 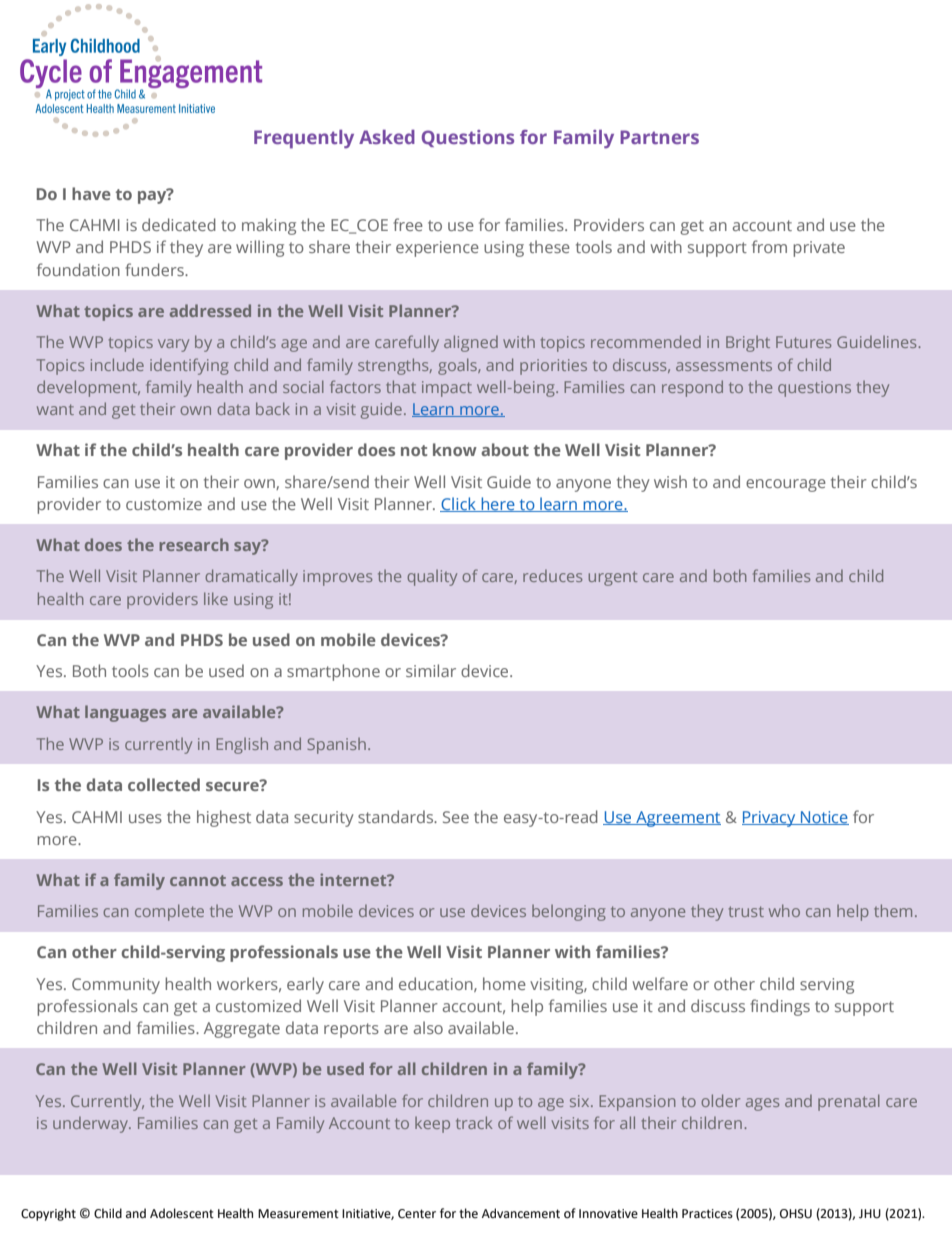 What do you see at coordinates (504, 983) in the document?
I see `home` at bounding box center [504, 983].
